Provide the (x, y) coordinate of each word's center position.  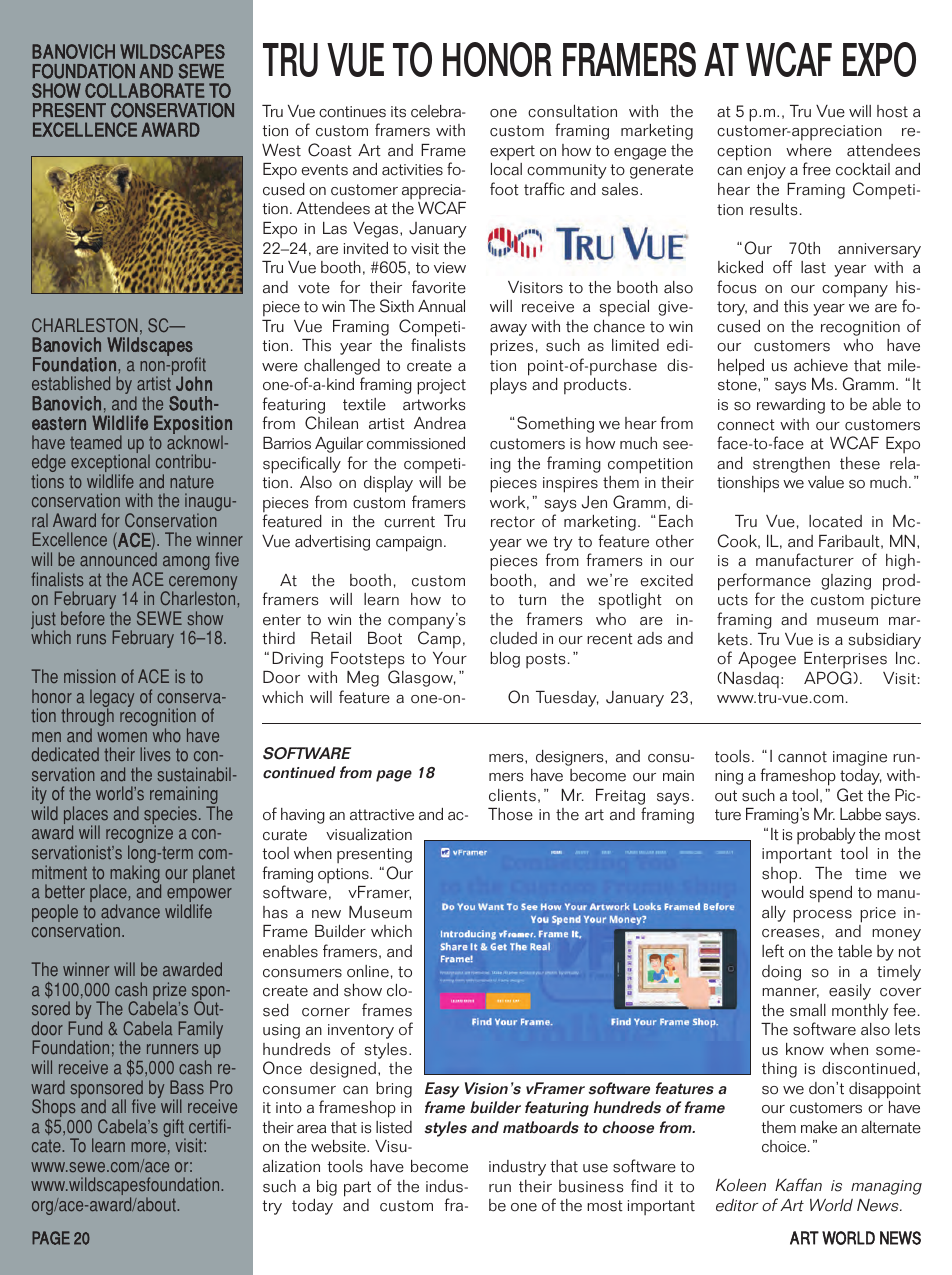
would (782, 892)
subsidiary (885, 641)
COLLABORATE (145, 90)
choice (785, 1146)
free (817, 169)
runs (91, 639)
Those (510, 814)
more (148, 1147)
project (441, 387)
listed (394, 1127)
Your (450, 658)
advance (130, 911)
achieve (821, 365)
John (194, 383)
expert (512, 152)
